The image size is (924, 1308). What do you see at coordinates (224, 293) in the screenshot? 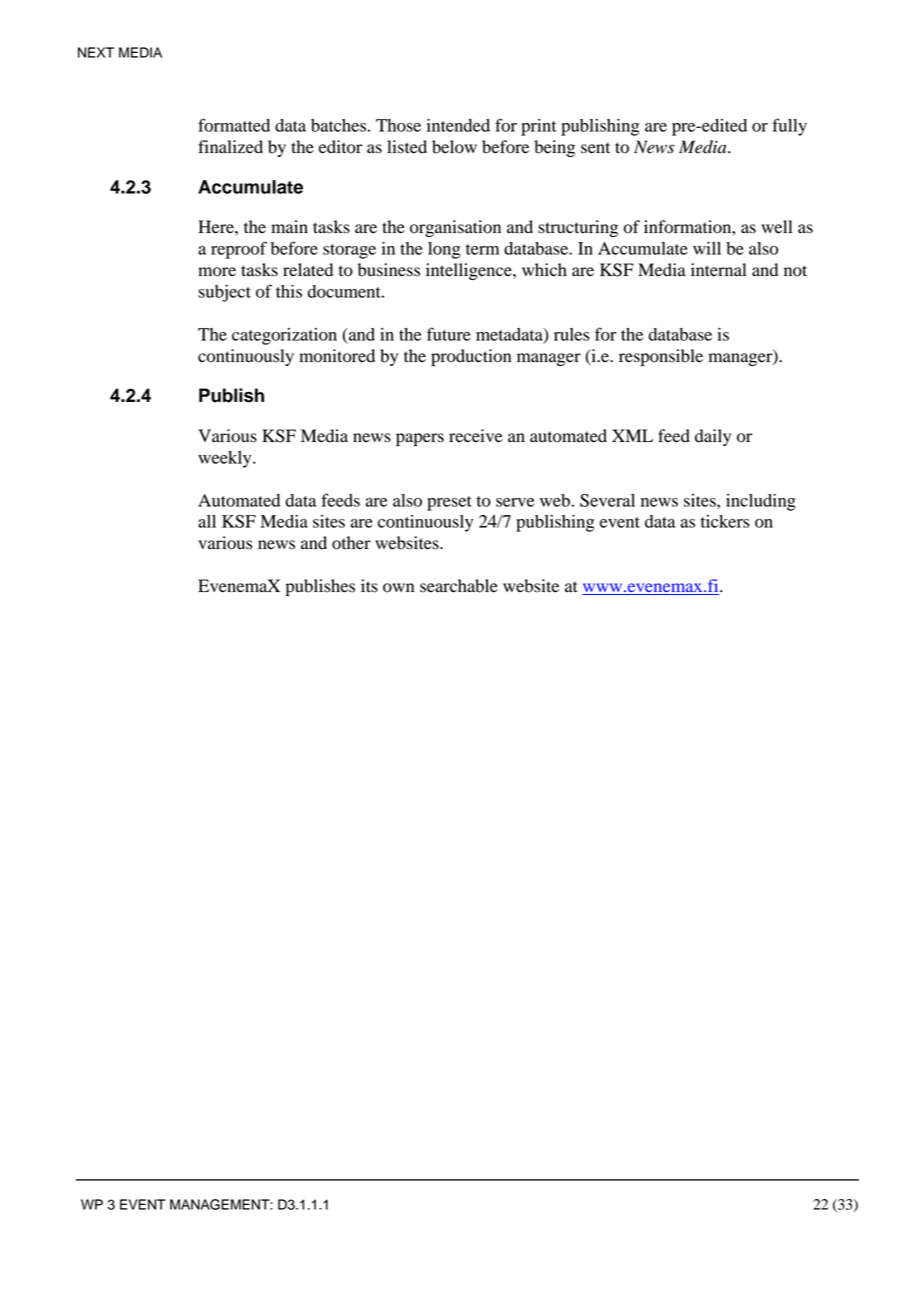
I see `subject` at bounding box center [224, 293].
